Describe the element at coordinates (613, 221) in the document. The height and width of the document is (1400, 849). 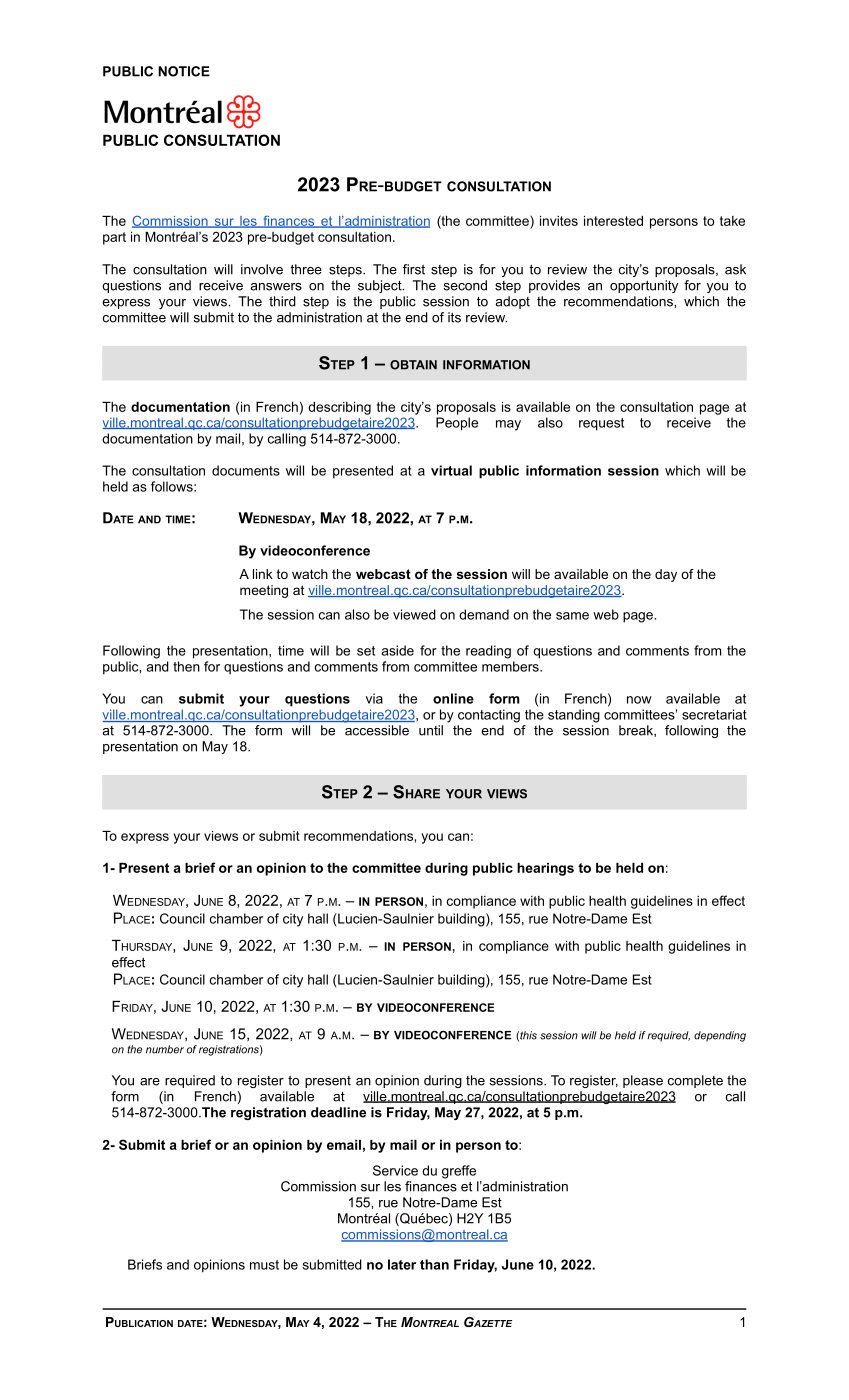
I see `interested` at that location.
